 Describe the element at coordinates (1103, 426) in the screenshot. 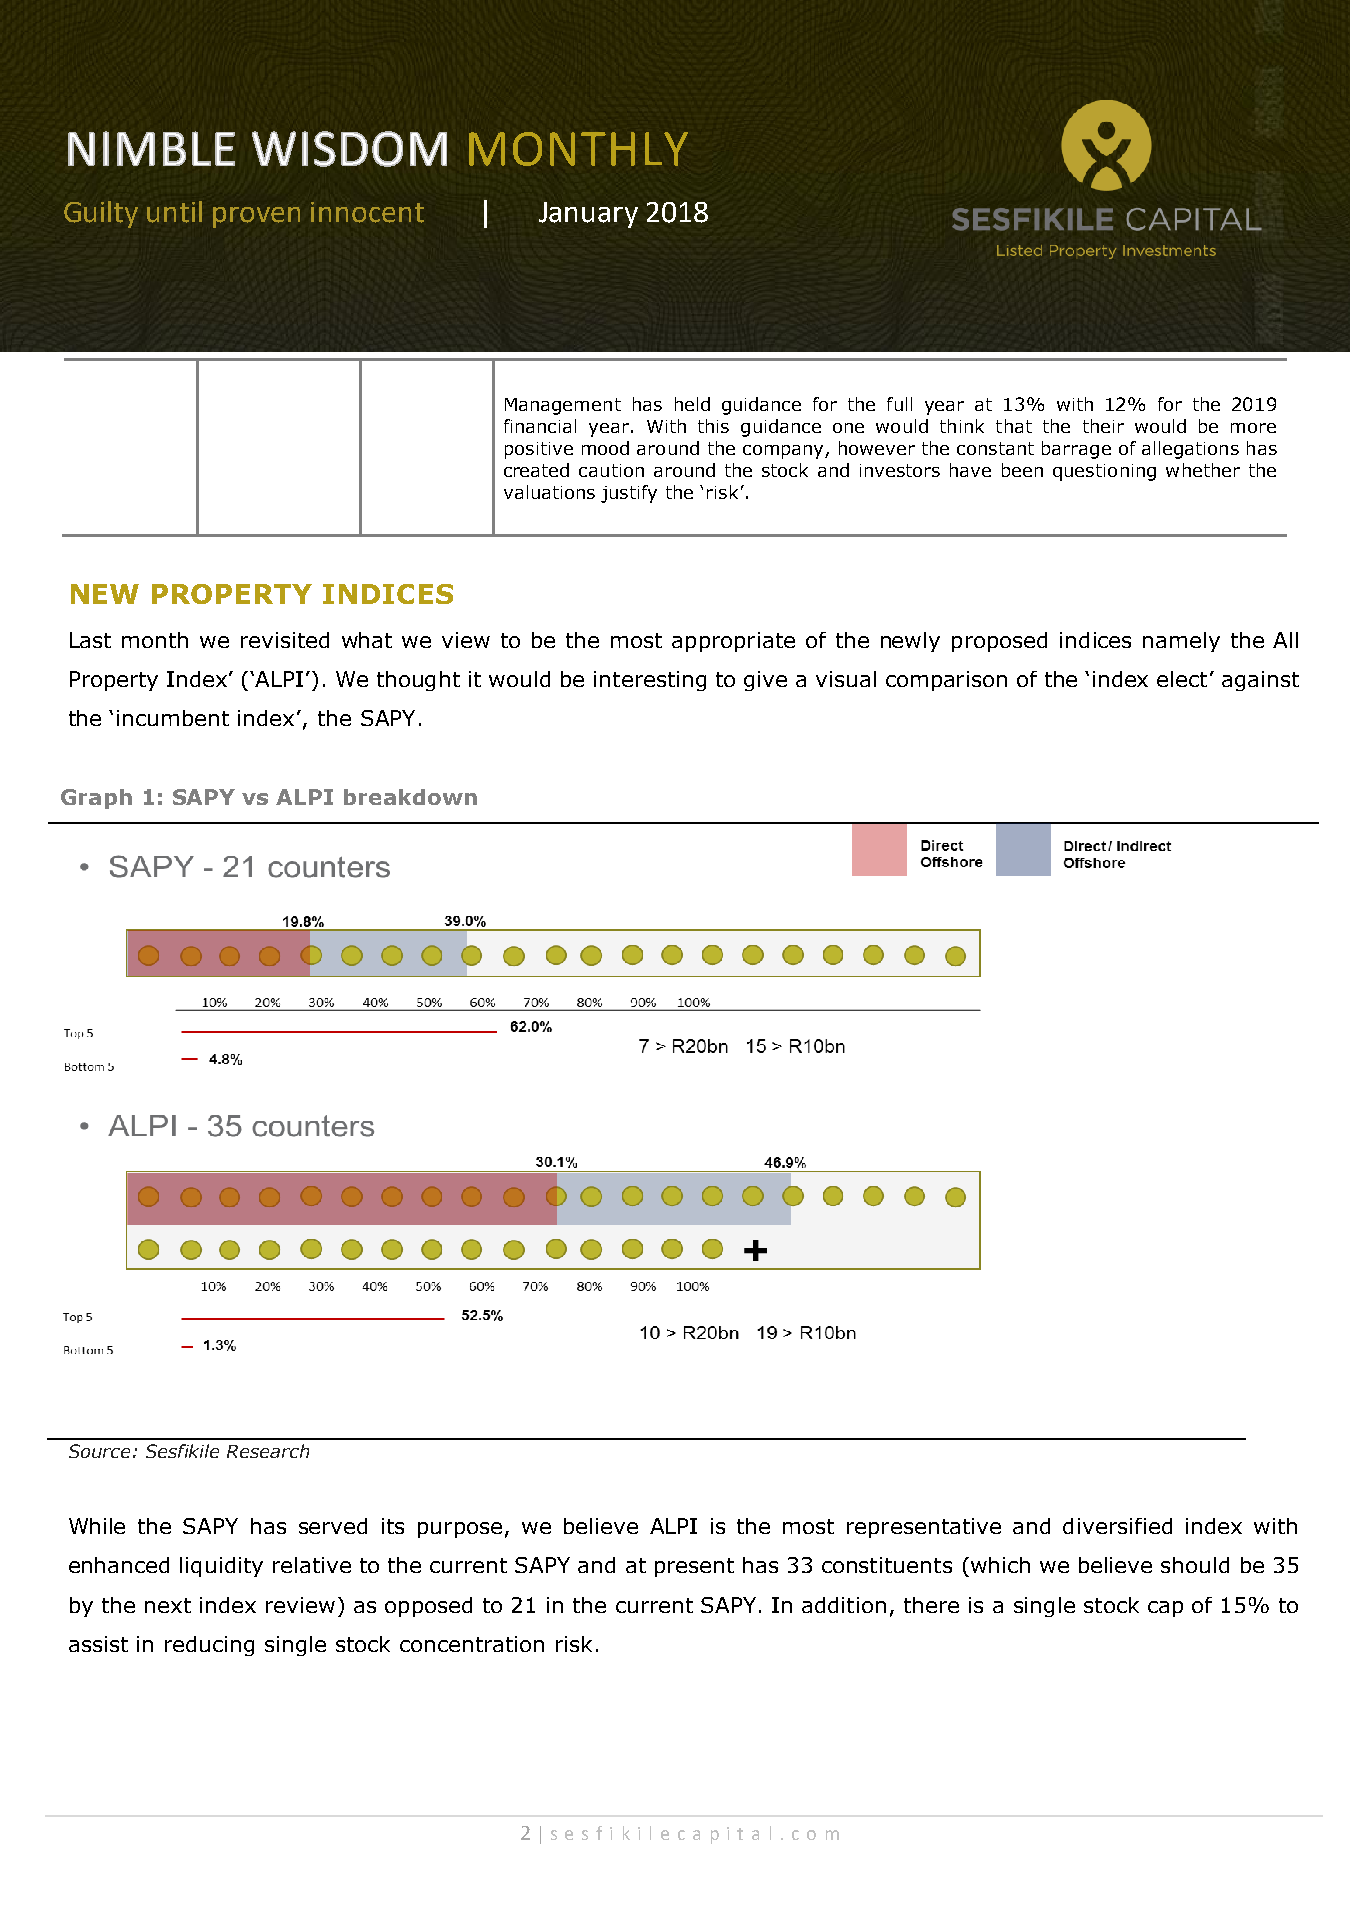

I see `their` at that location.
